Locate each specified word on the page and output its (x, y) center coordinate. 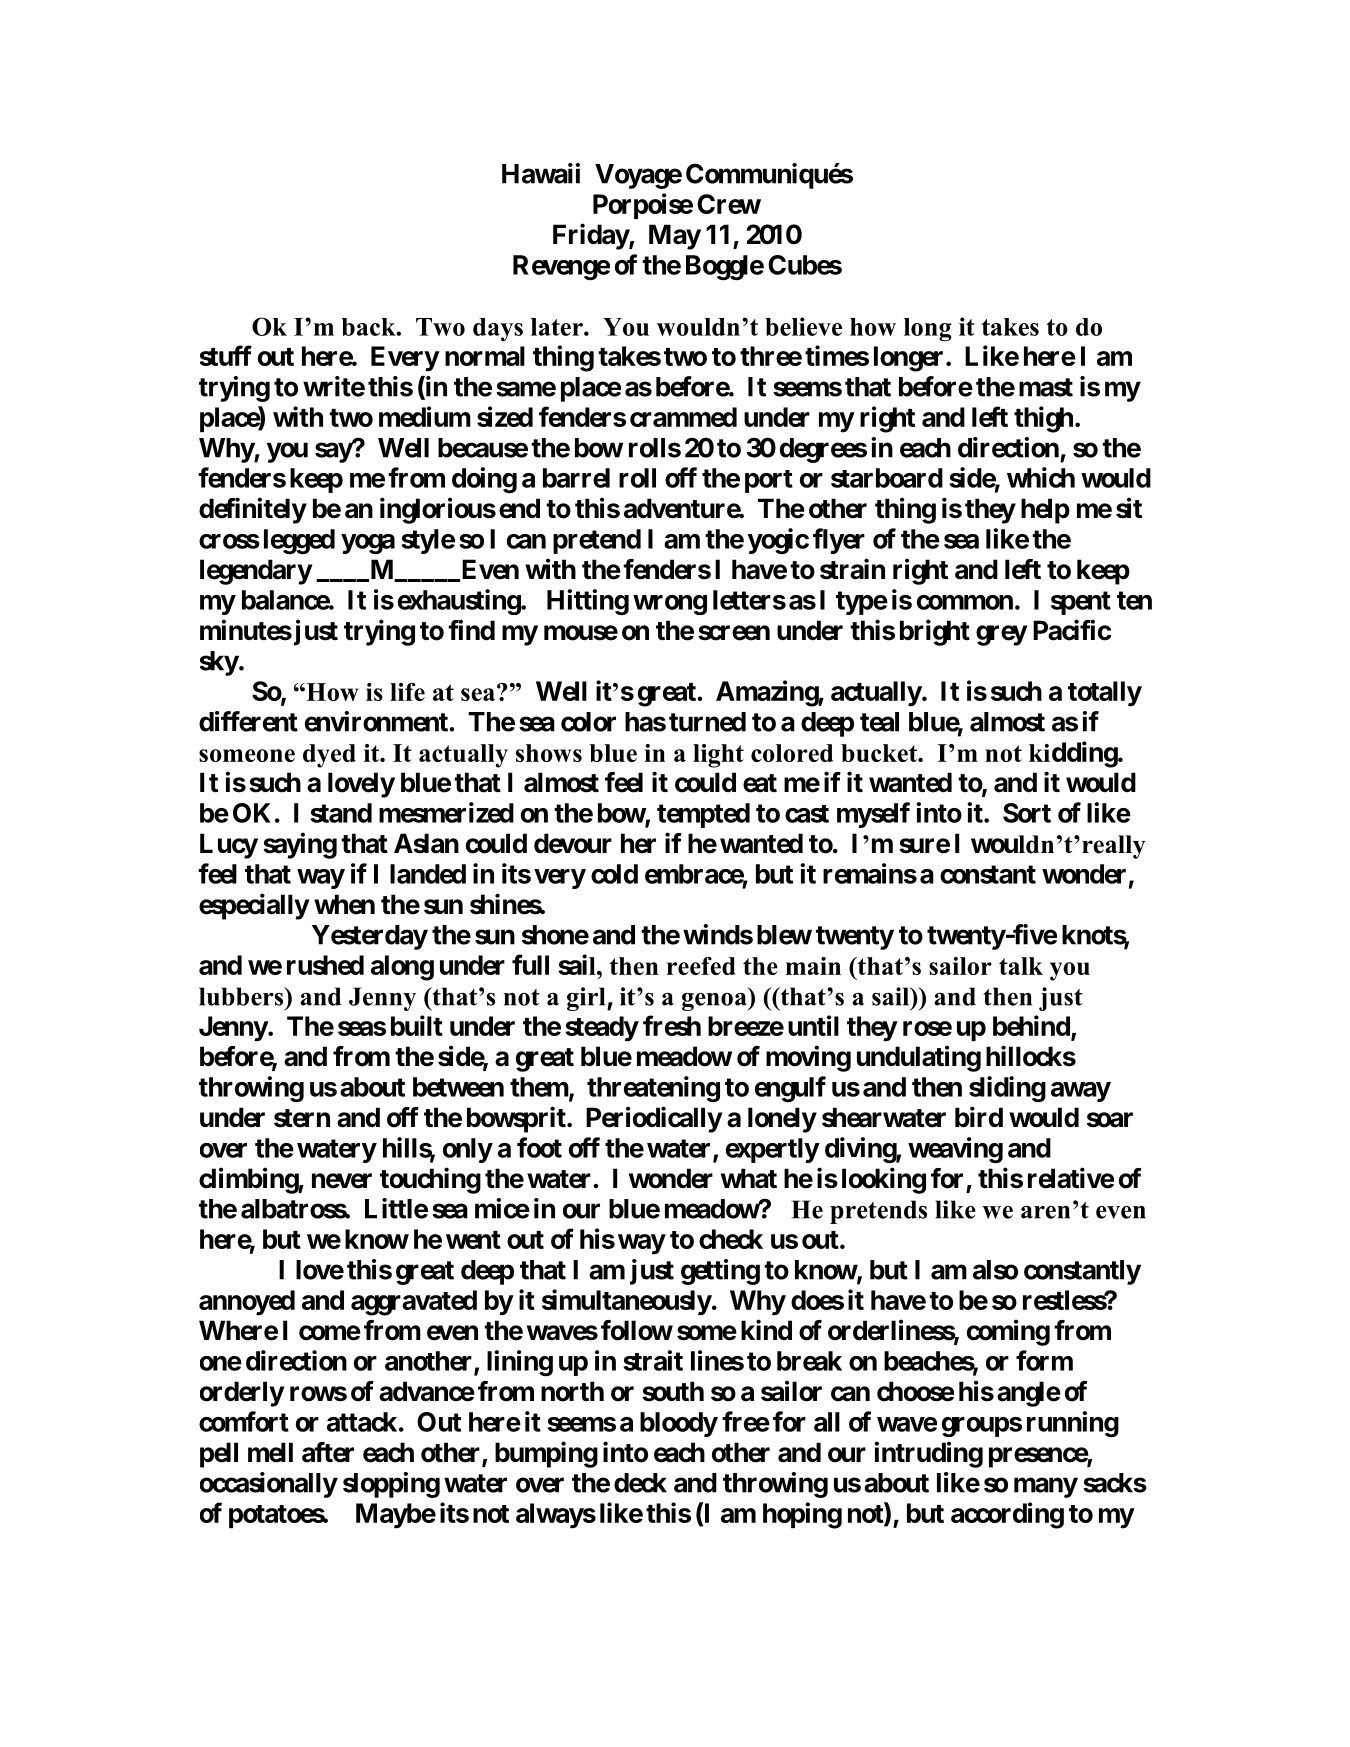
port (769, 481)
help (1045, 511)
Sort (1027, 813)
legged (299, 541)
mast (1046, 387)
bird (979, 1117)
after (328, 1452)
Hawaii (541, 173)
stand (341, 813)
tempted (703, 815)
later (558, 327)
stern (302, 1118)
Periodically (654, 1119)
